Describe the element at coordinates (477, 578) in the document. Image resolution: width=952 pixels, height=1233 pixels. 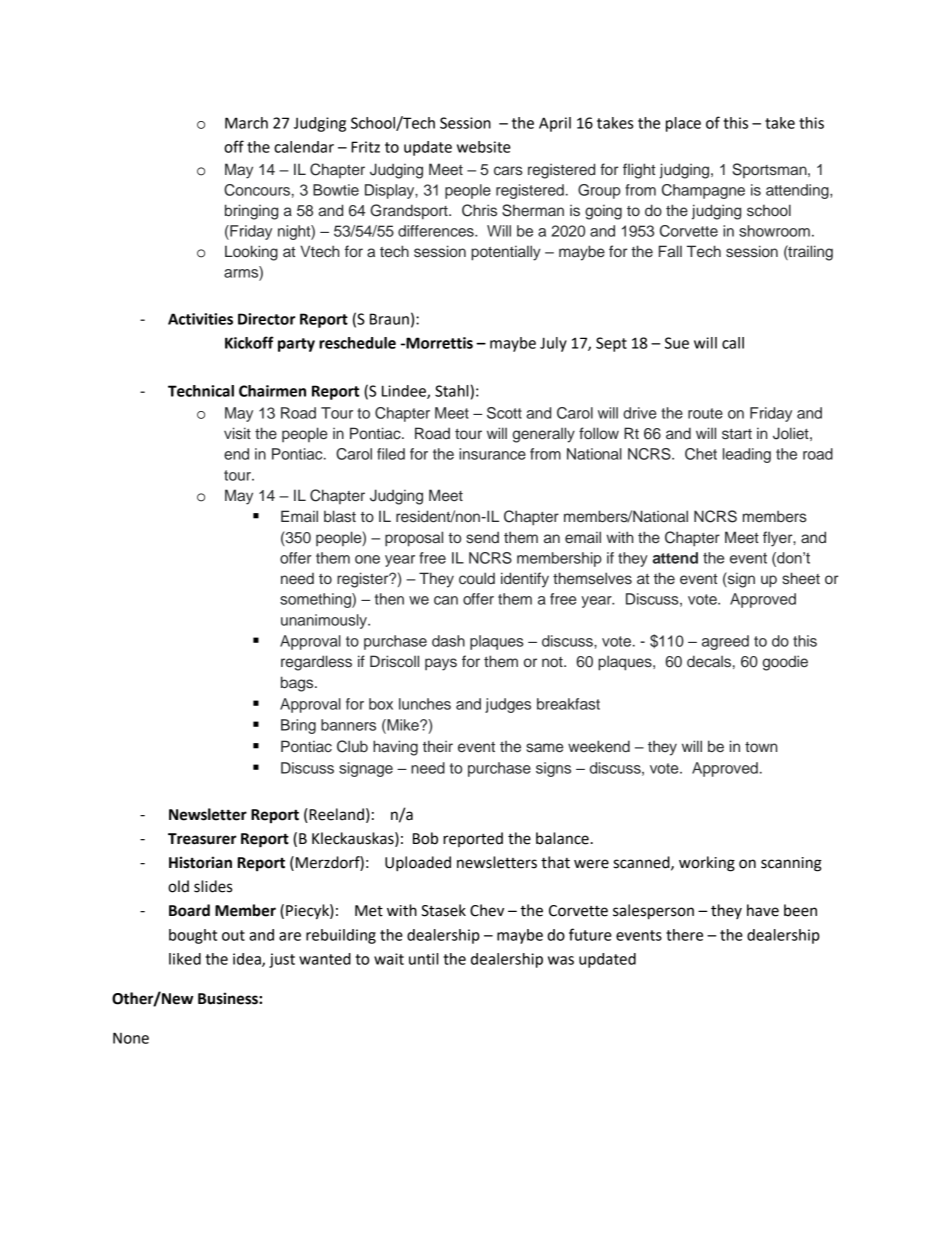
I see `could` at that location.
